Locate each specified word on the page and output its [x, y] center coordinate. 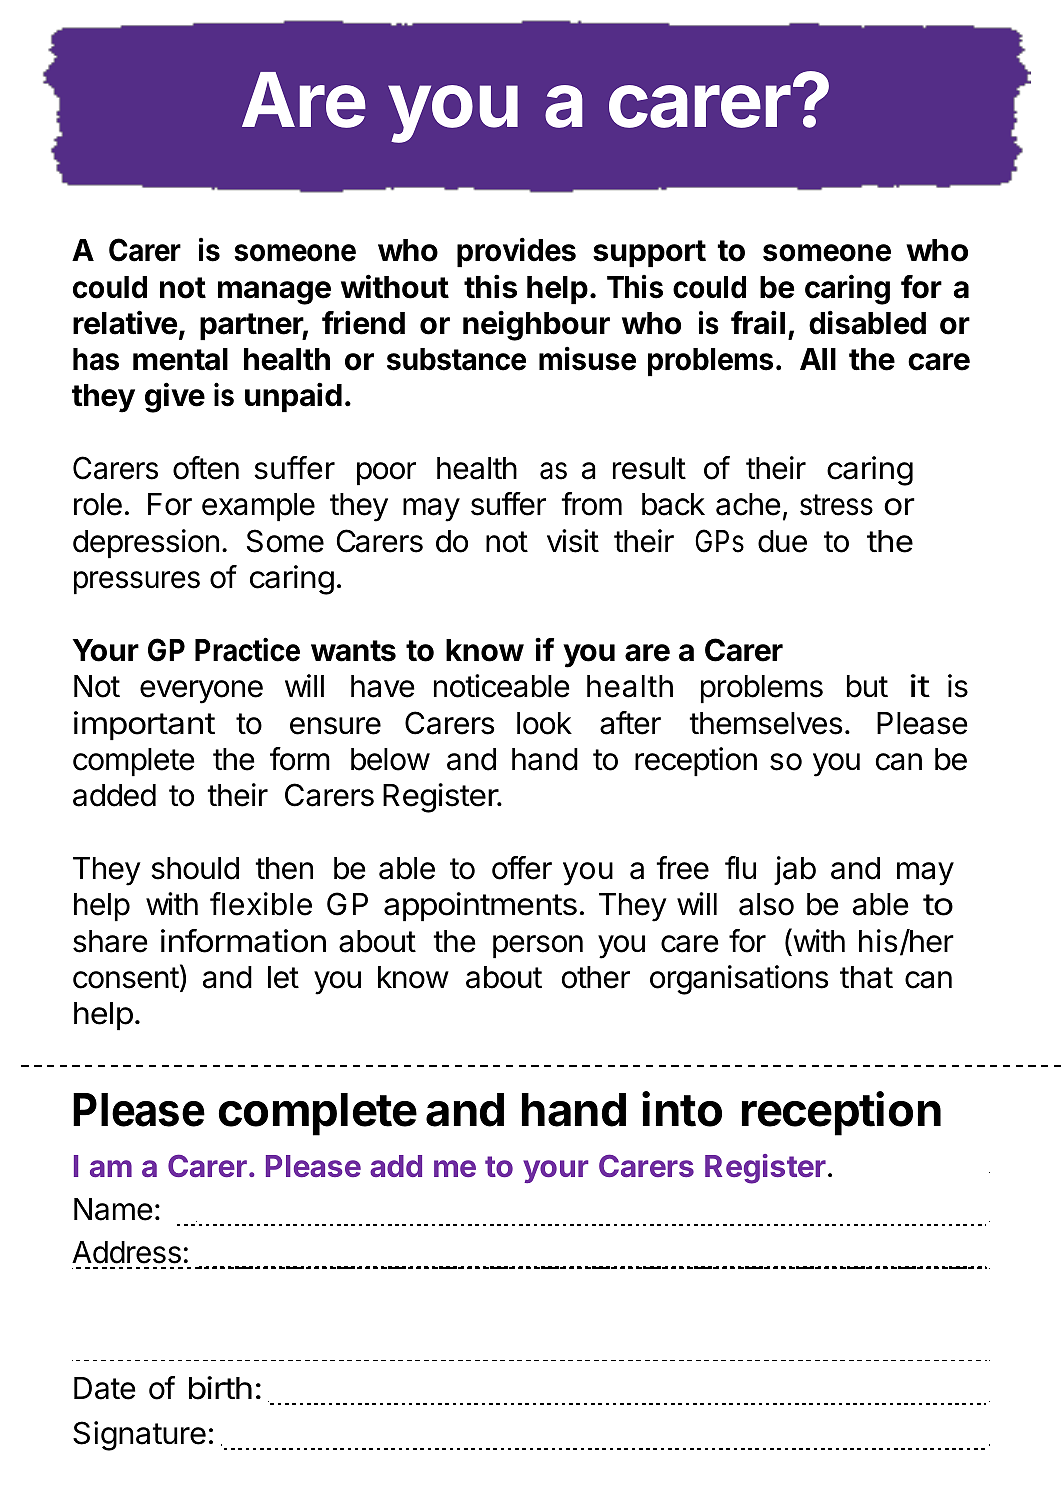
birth [220, 1388]
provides [516, 252]
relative [125, 322]
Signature [139, 1436]
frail [758, 322]
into [682, 1109]
